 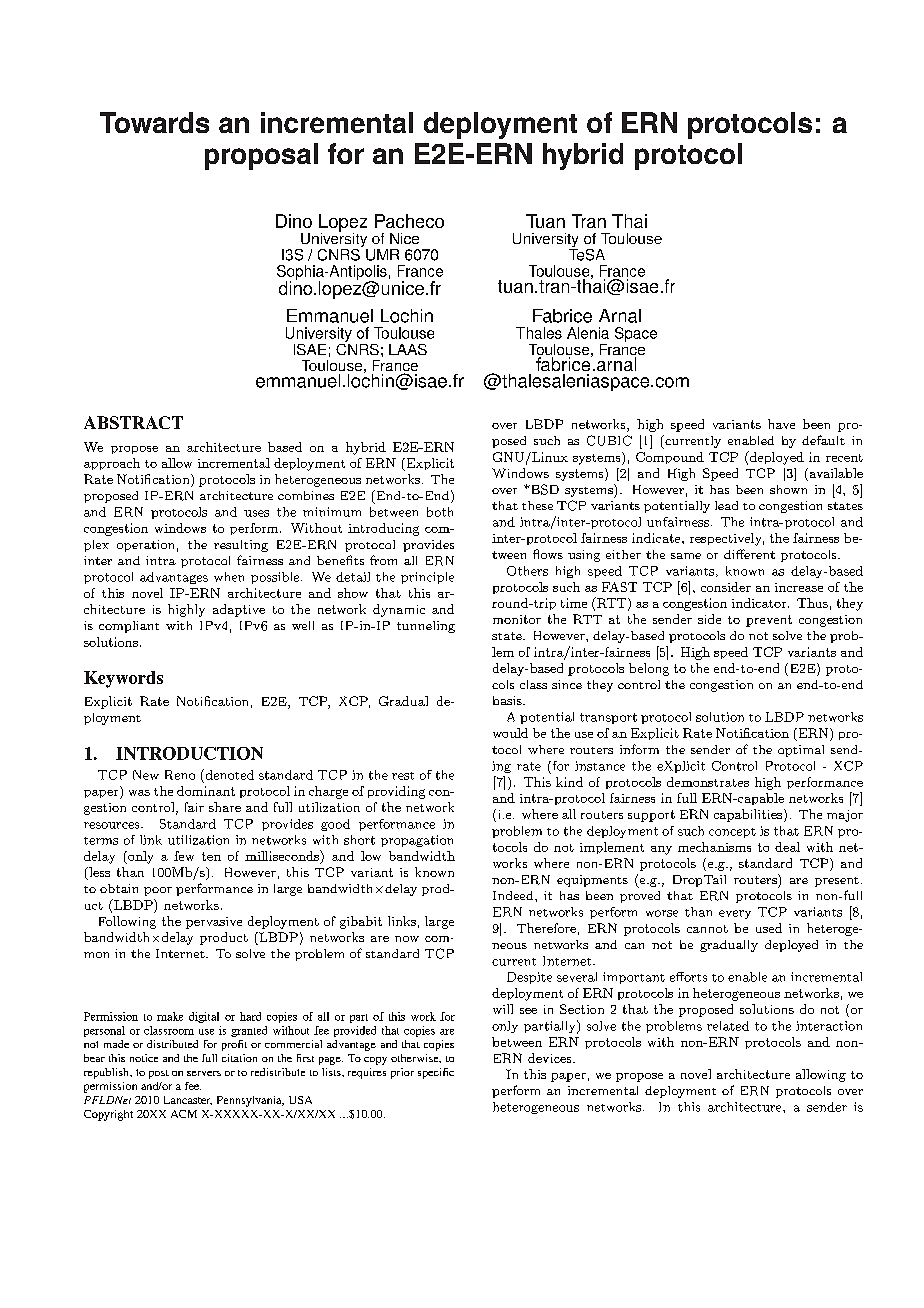 I want to click on Lancaster, so click(x=188, y=1100).
